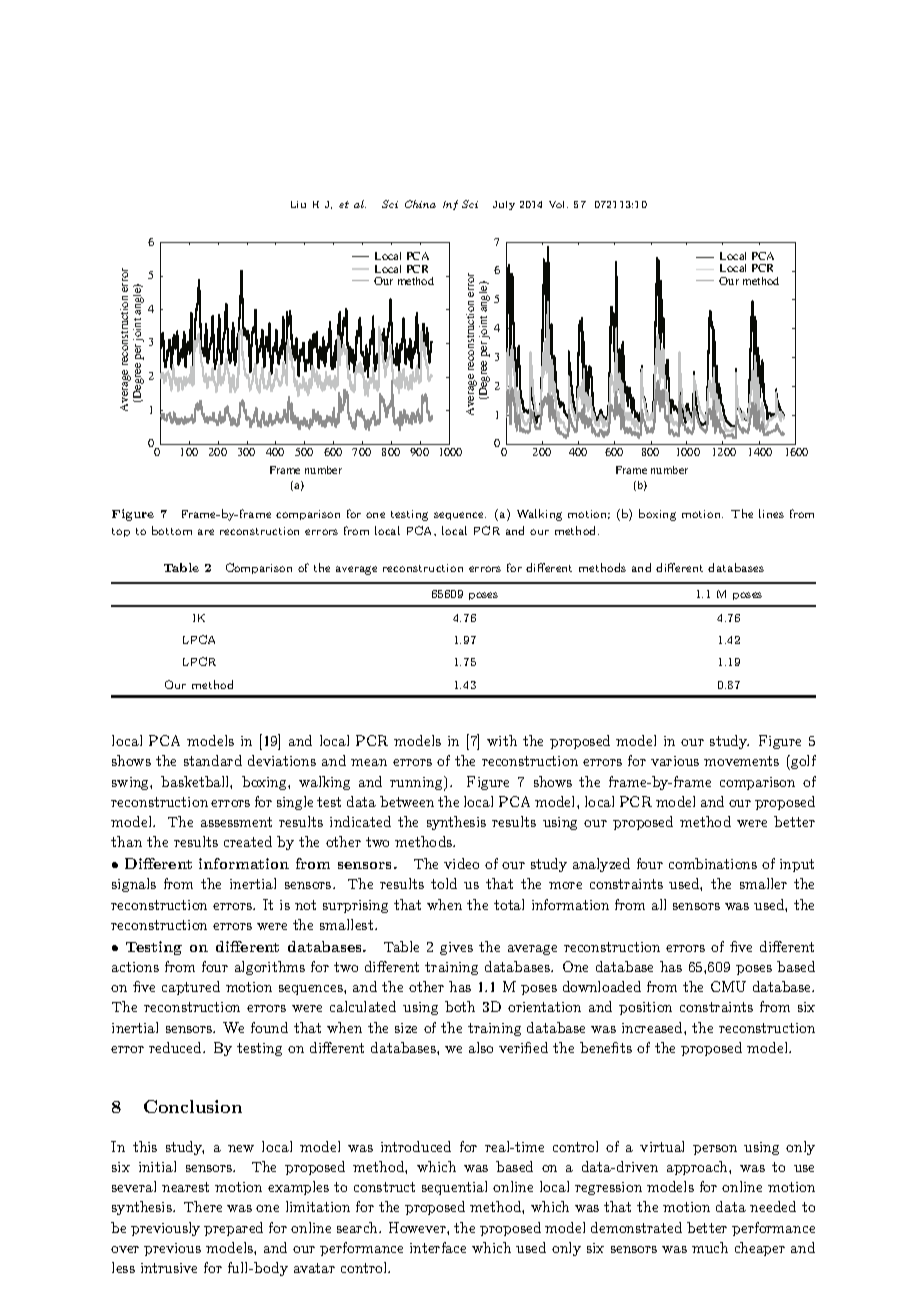 The image size is (924, 1308). I want to click on prepared, so click(233, 1229).
